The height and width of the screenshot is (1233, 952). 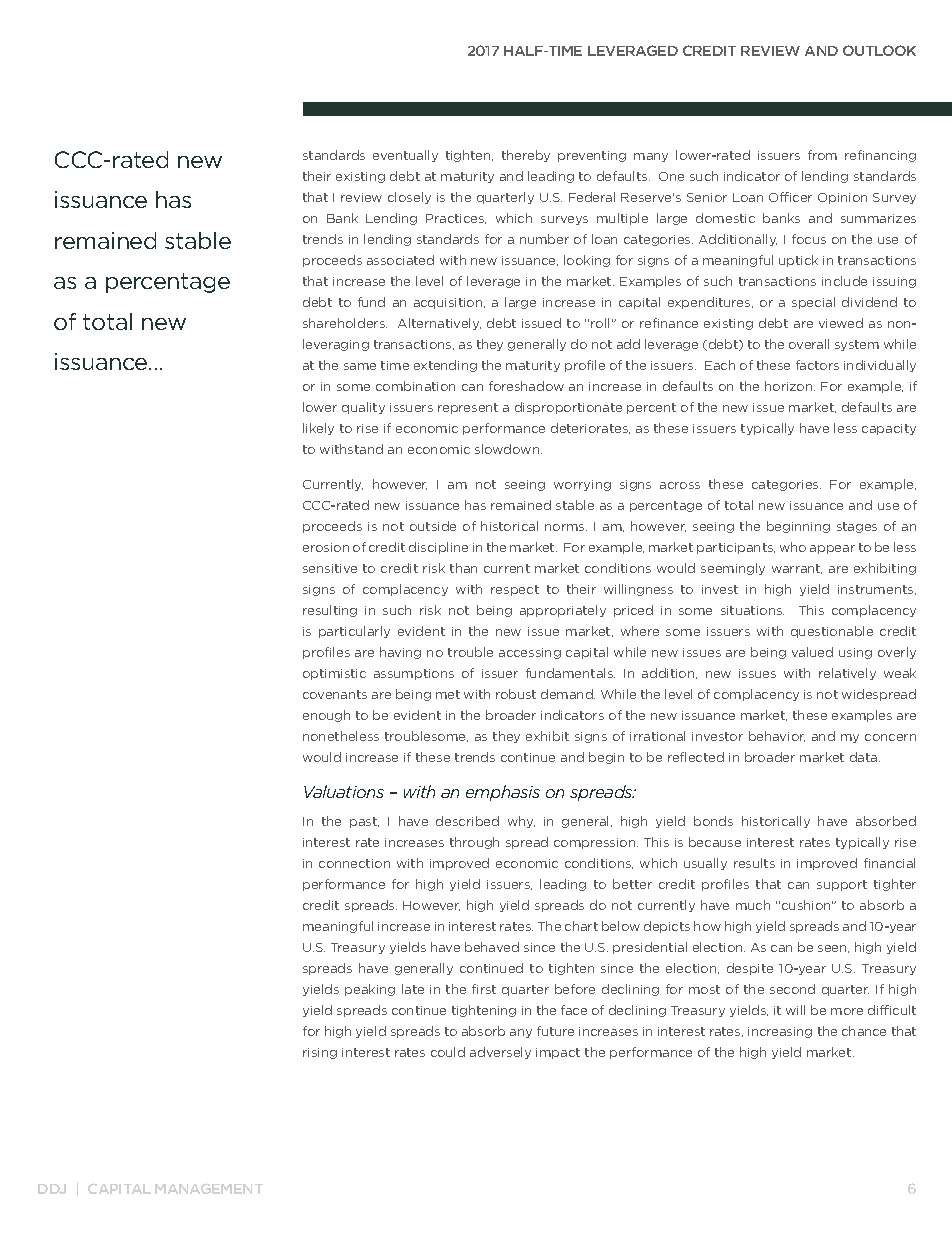 What do you see at coordinates (879, 50) in the screenshot?
I see `OUTLOOK` at bounding box center [879, 50].
